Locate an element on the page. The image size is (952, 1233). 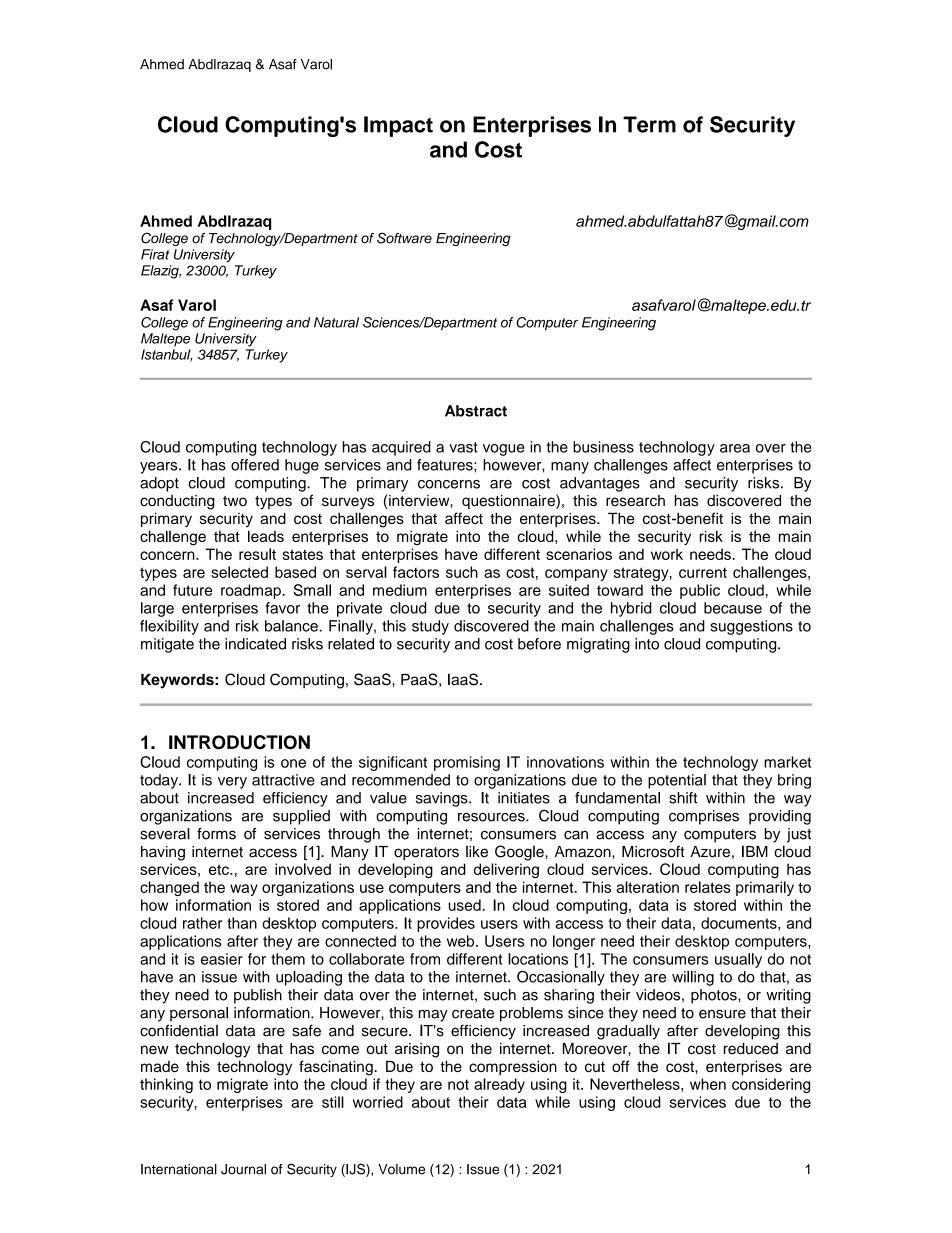
suggestions is located at coordinates (751, 627).
